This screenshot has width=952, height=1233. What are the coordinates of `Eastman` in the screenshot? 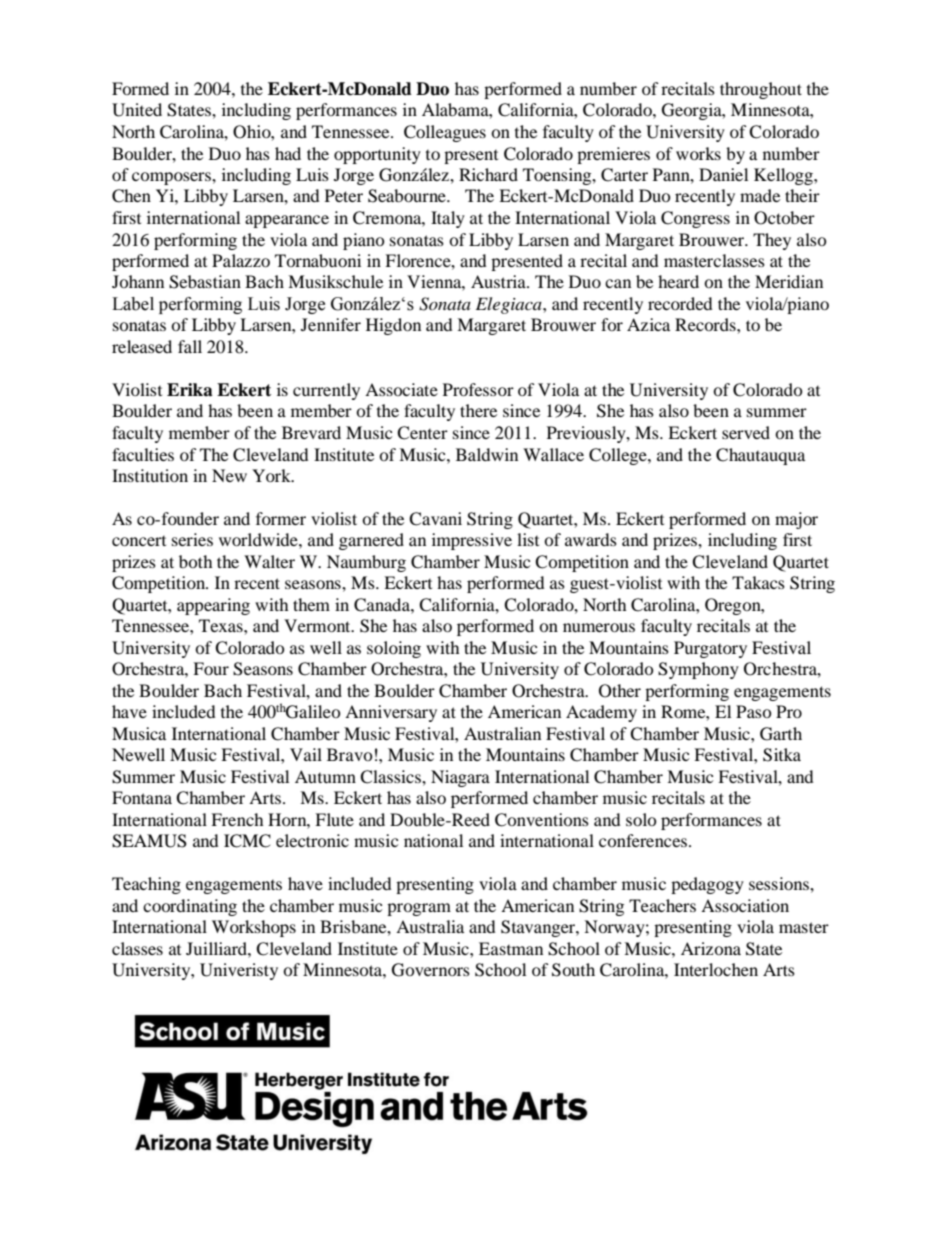 It's located at (511, 948).
